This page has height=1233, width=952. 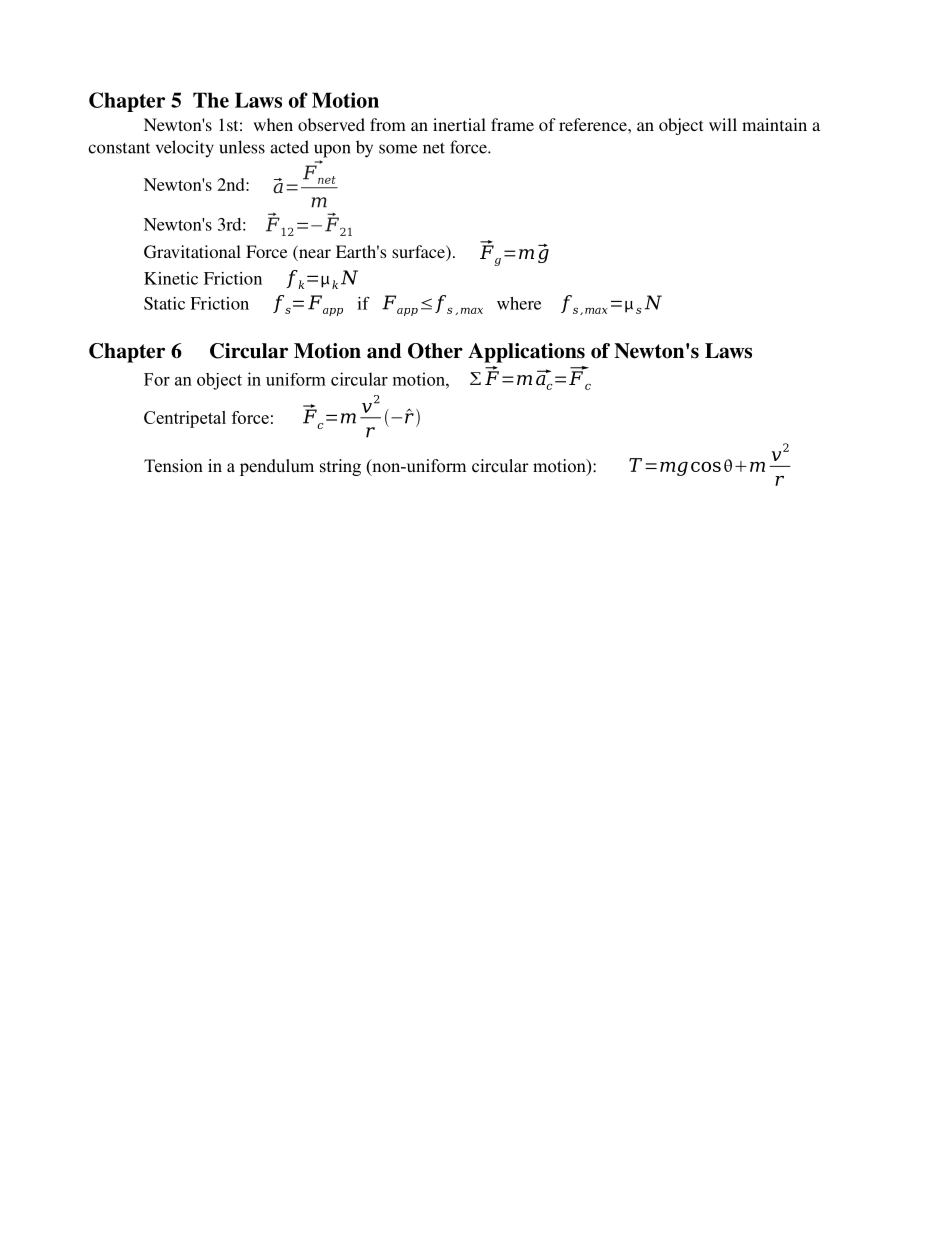 What do you see at coordinates (164, 303) in the page?
I see `Static` at bounding box center [164, 303].
